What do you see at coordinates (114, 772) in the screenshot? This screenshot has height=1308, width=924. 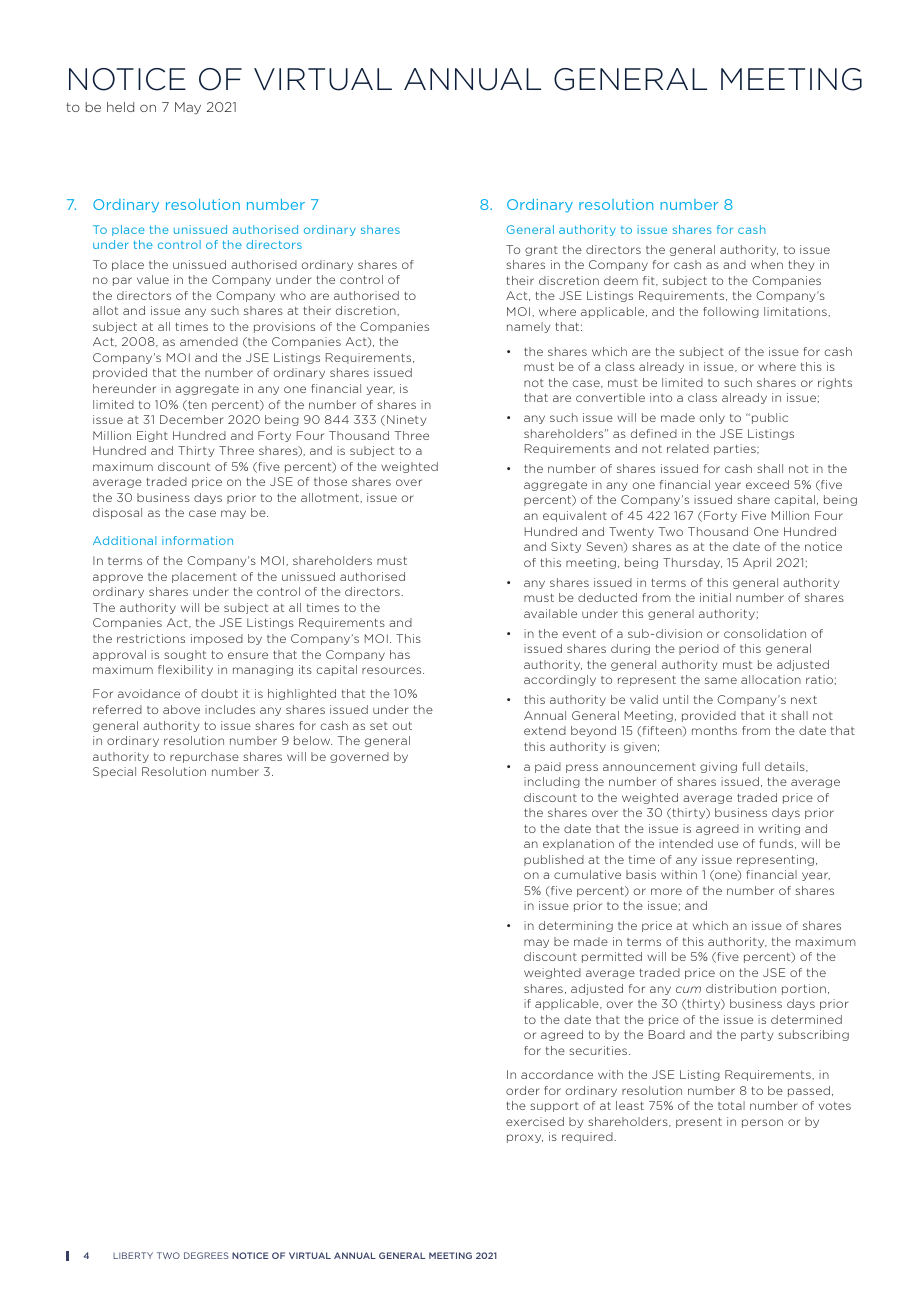 I see `Special` at bounding box center [114, 772].
